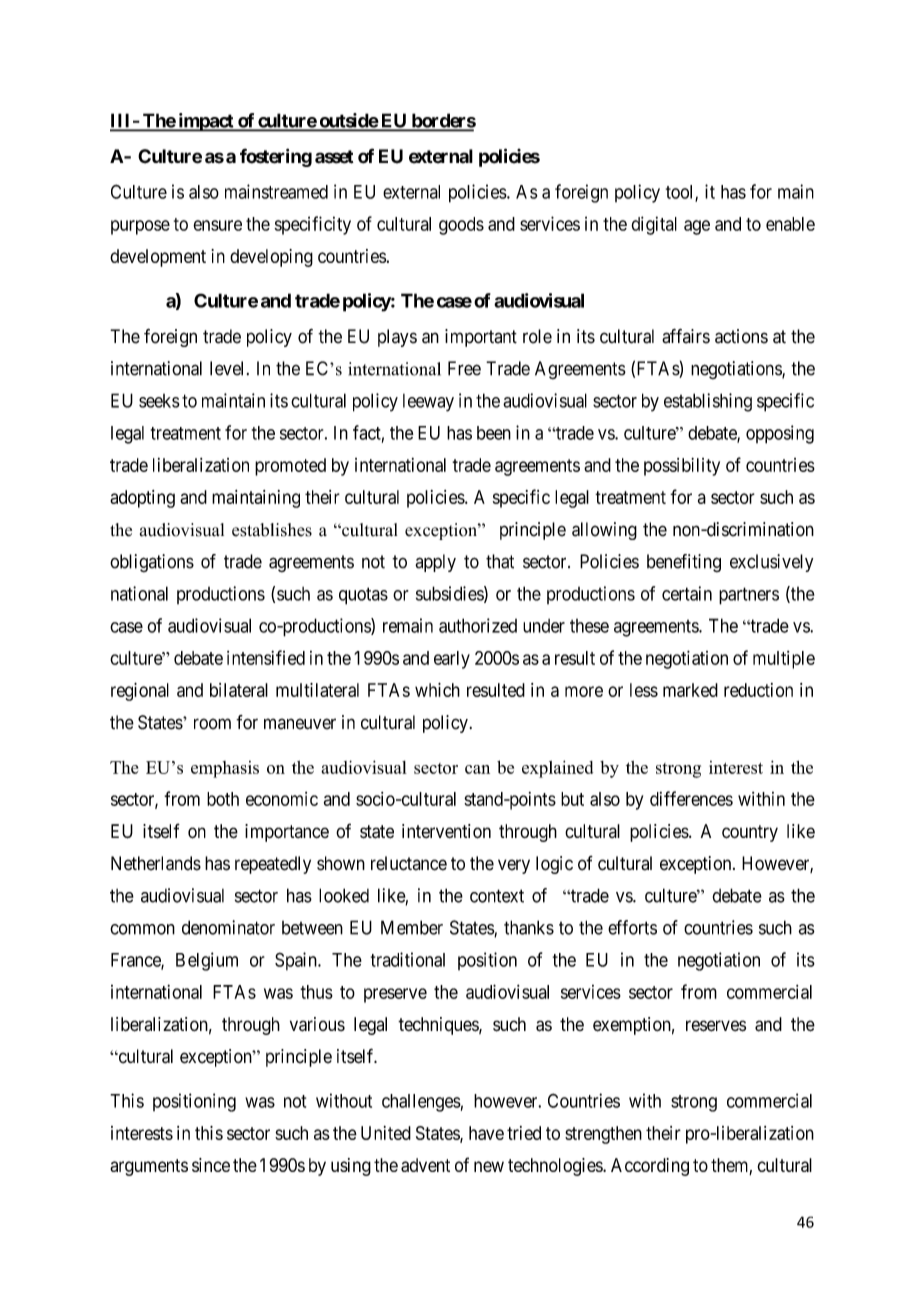 The width and height of the document is (924, 1308). What do you see at coordinates (206, 122) in the document?
I see `impact` at bounding box center [206, 122].
